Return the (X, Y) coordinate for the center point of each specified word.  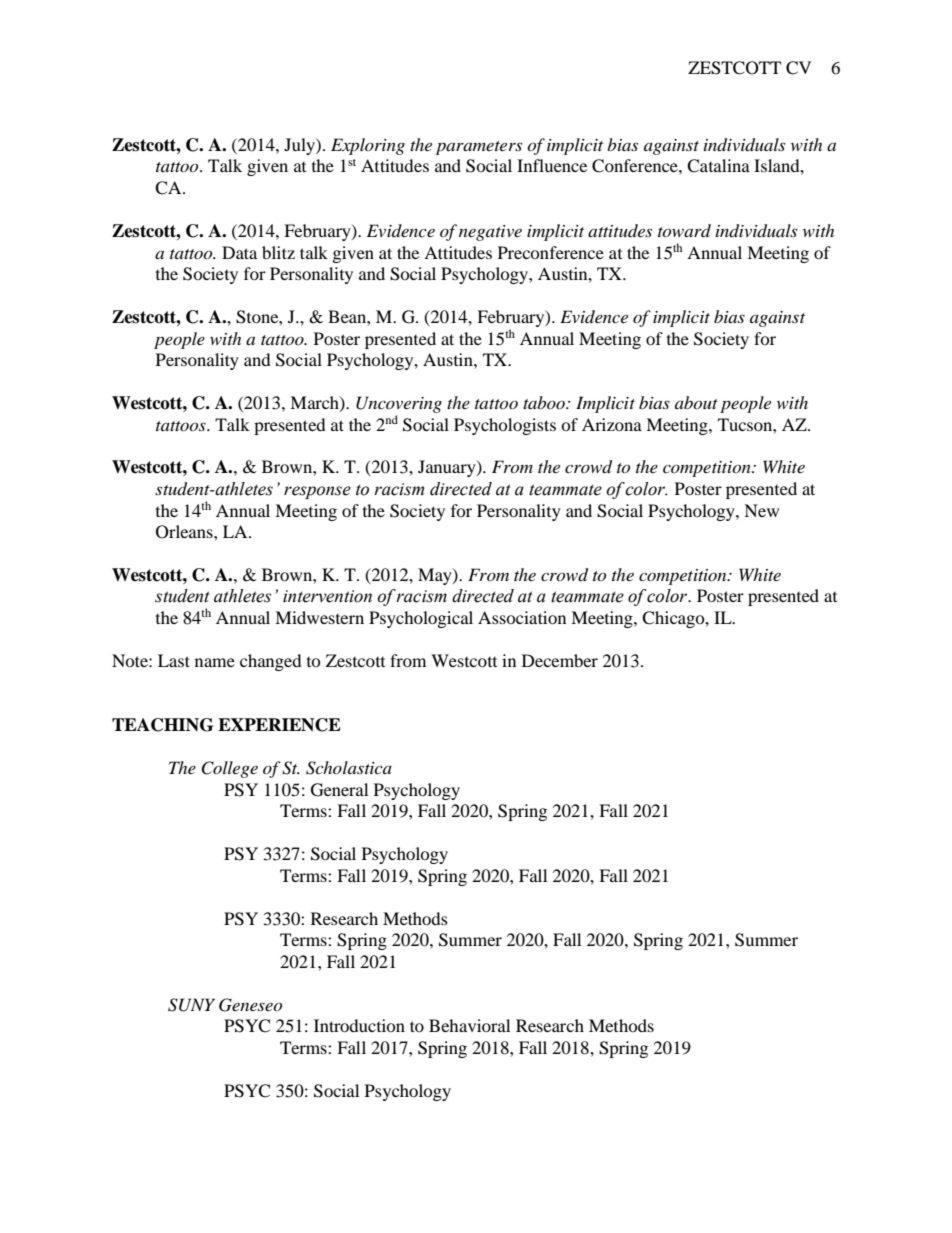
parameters (479, 148)
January (448, 468)
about (696, 402)
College (229, 769)
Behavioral (469, 1025)
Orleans (185, 532)
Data (239, 252)
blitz (278, 252)
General (339, 790)
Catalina (718, 166)
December (560, 660)
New (761, 510)
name (215, 662)
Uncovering (399, 404)
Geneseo (250, 1005)
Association (522, 617)
